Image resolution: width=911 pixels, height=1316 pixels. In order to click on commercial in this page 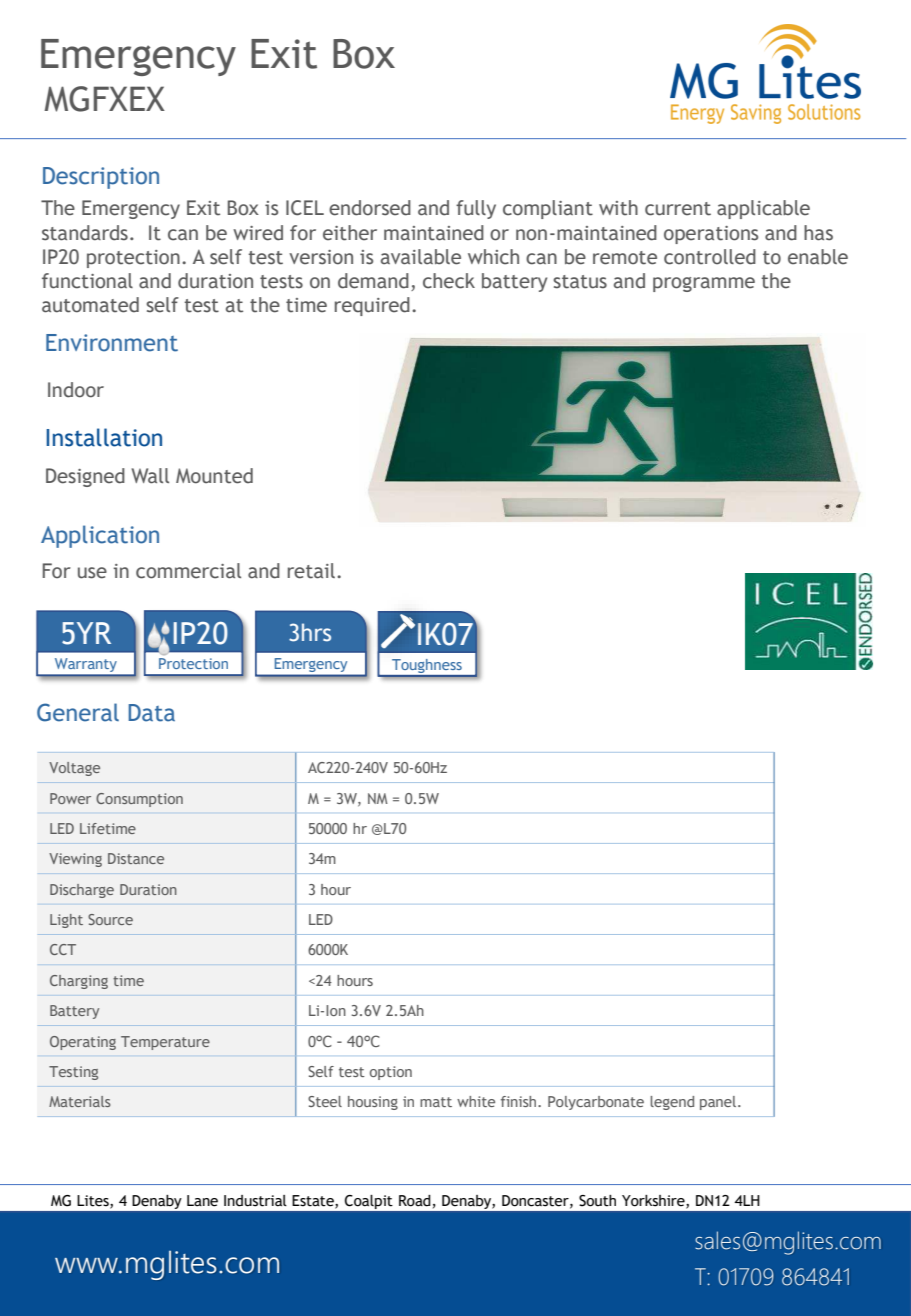, I will do `click(188, 571)`.
